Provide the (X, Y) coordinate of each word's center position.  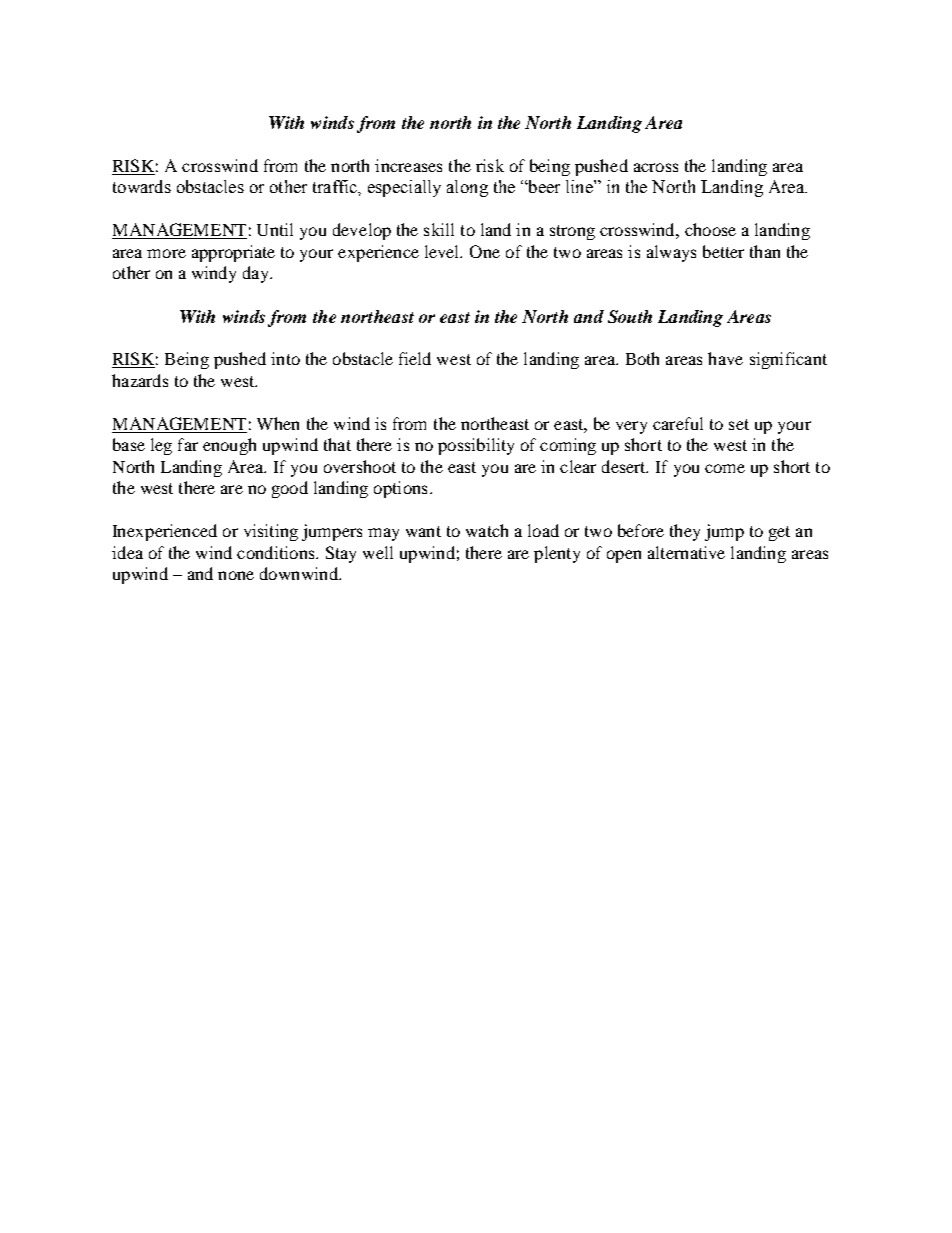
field (415, 358)
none (236, 575)
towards (142, 186)
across (656, 167)
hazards (140, 380)
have (725, 358)
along (467, 188)
